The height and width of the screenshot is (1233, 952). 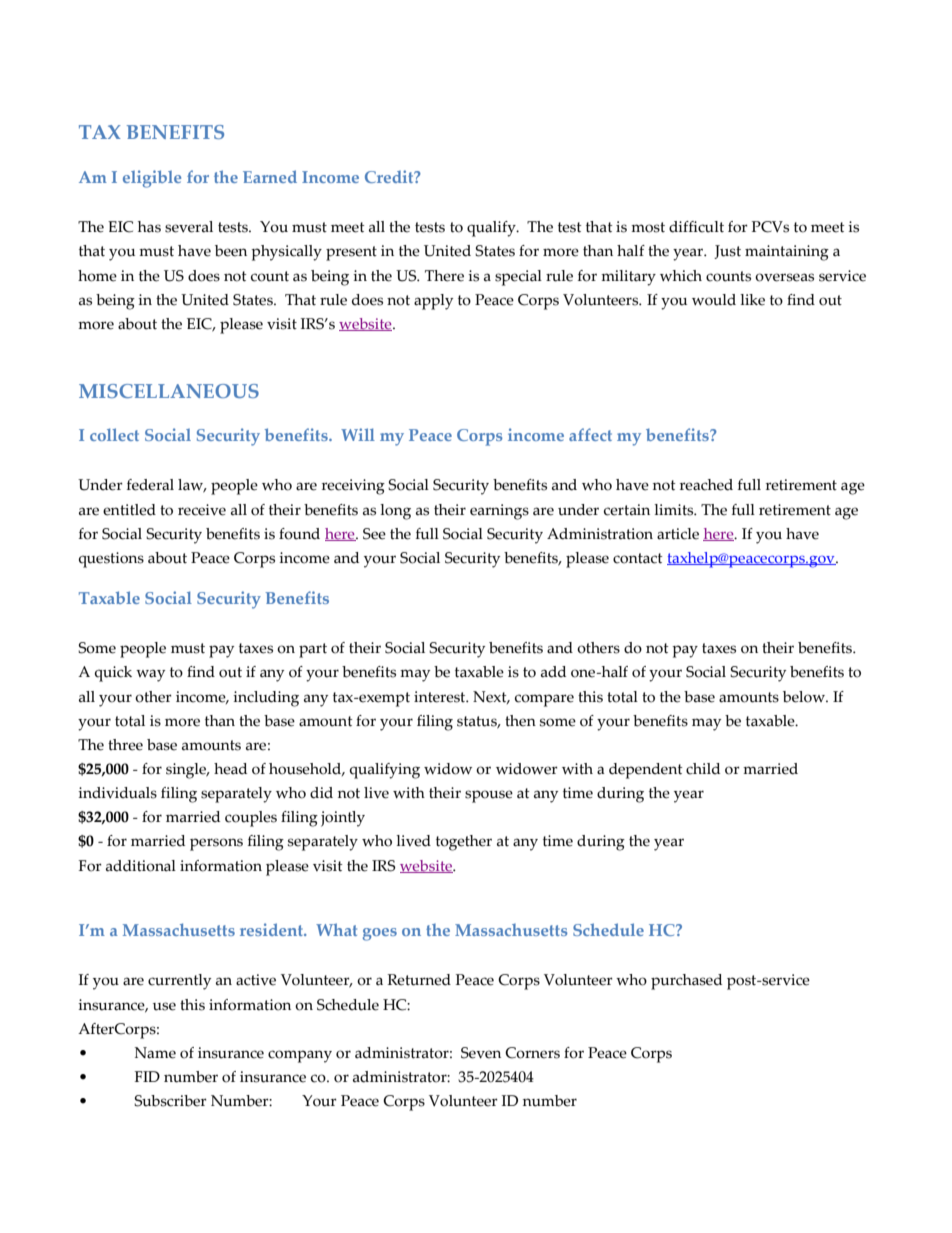 What do you see at coordinates (703, 769) in the screenshot?
I see `child` at bounding box center [703, 769].
